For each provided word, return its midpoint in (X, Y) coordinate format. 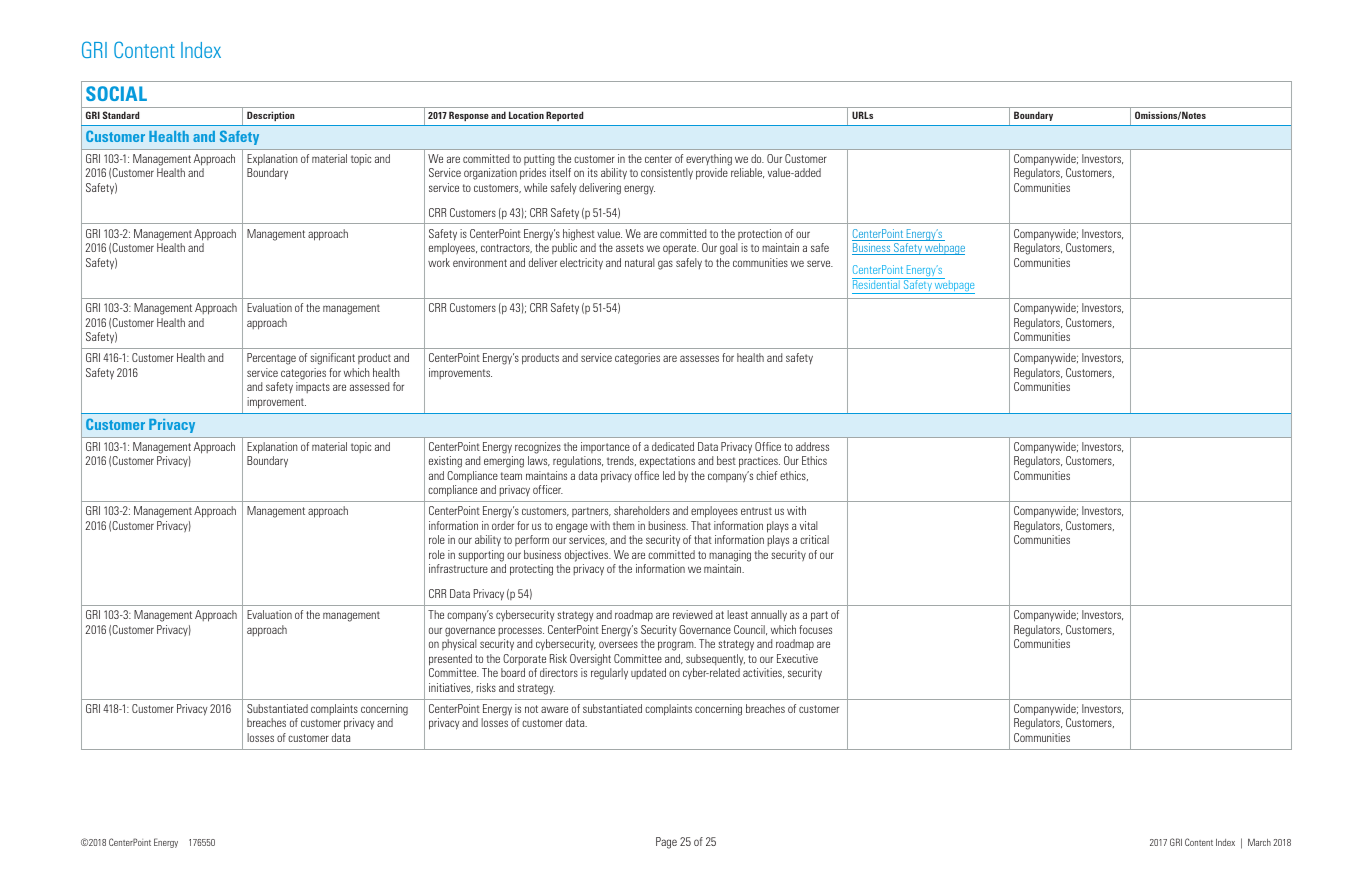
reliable (747, 173)
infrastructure (458, 568)
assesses (699, 358)
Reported (564, 116)
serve (820, 263)
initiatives (451, 688)
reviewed (693, 614)
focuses (815, 629)
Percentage (271, 359)
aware (554, 709)
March (1259, 842)
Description (271, 116)
